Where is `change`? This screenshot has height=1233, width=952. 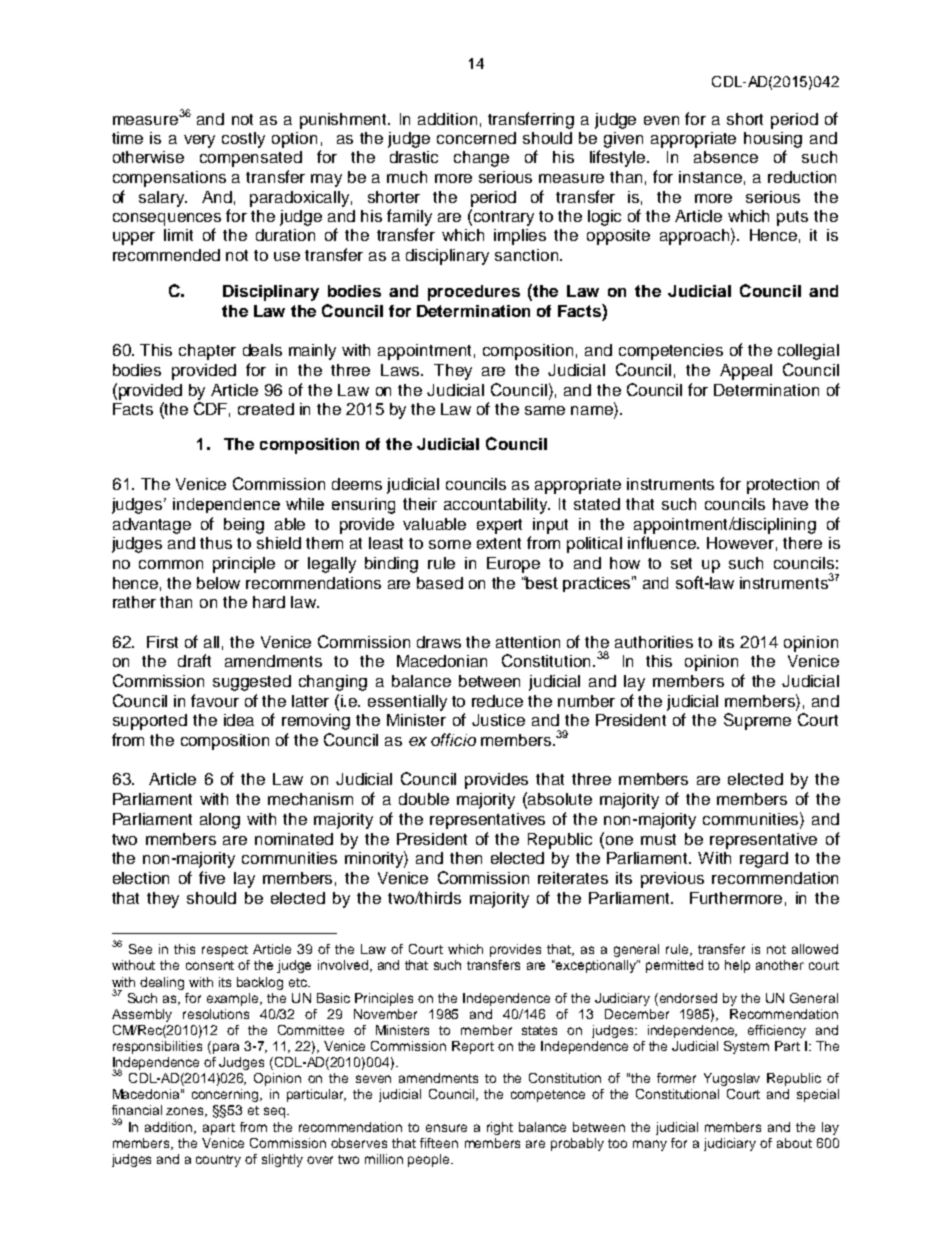 change is located at coordinates (481, 159).
